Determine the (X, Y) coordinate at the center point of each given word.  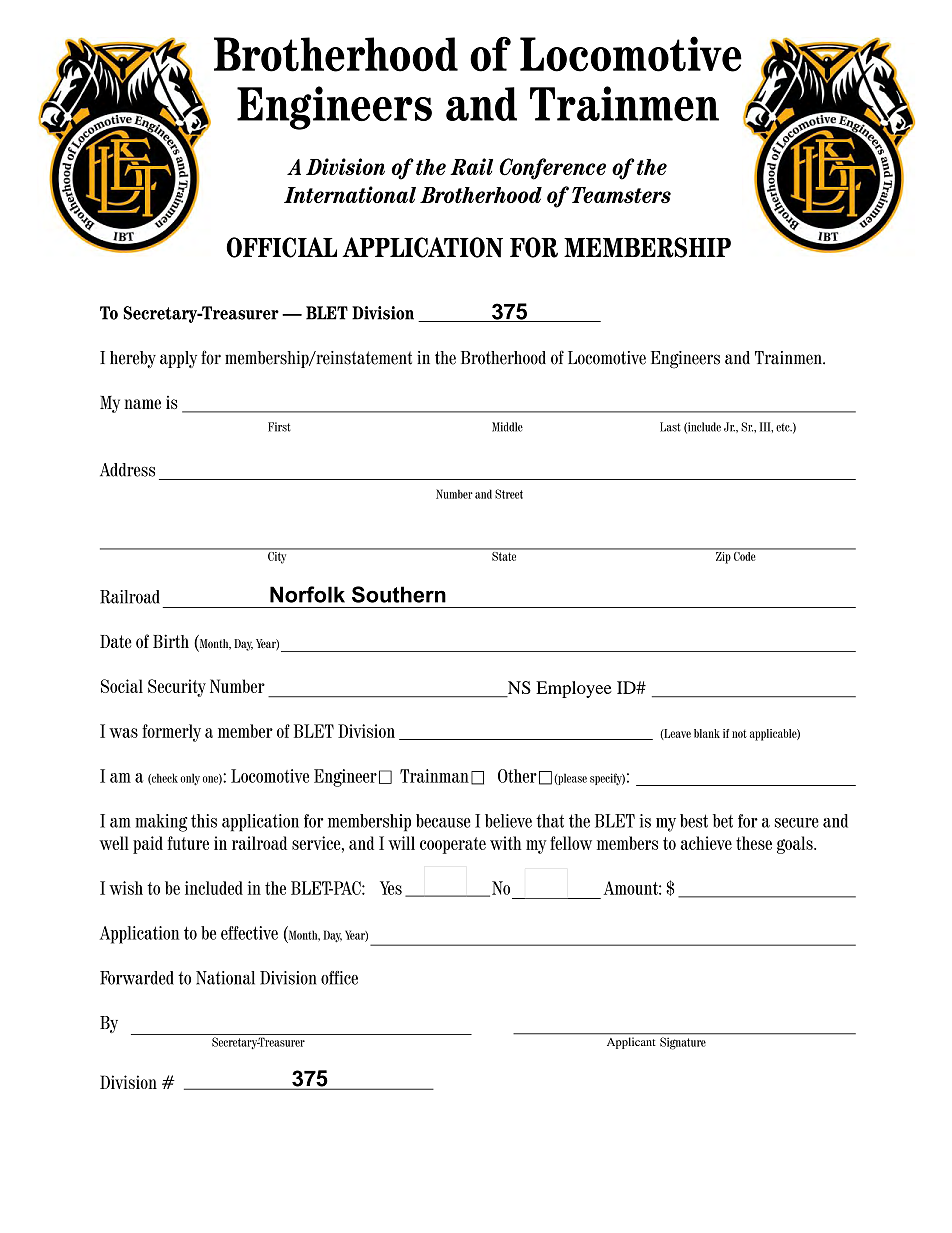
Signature (683, 1043)
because (443, 821)
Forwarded (137, 978)
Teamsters (621, 195)
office (339, 978)
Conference (552, 169)
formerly (171, 733)
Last (670, 427)
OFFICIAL (281, 247)
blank (707, 733)
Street (509, 494)
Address (127, 470)
